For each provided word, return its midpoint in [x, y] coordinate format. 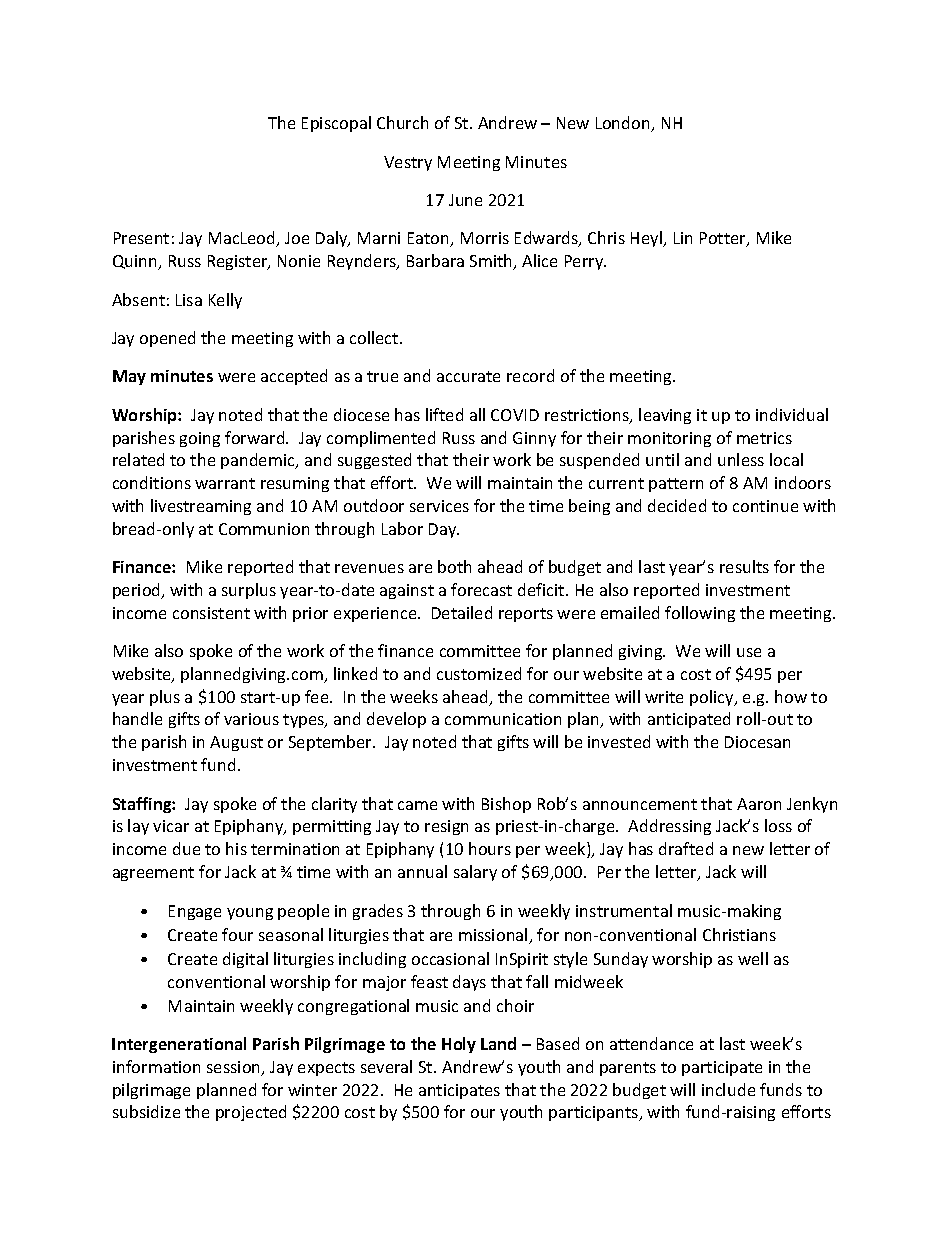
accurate [468, 376]
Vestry [408, 163]
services [439, 506]
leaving [665, 416]
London [624, 124]
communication [503, 719]
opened [167, 339]
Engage [195, 912]
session [235, 1068]
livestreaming [201, 507]
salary [475, 873]
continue [765, 506]
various [251, 719]
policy [713, 698]
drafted [686, 848]
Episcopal [336, 124]
